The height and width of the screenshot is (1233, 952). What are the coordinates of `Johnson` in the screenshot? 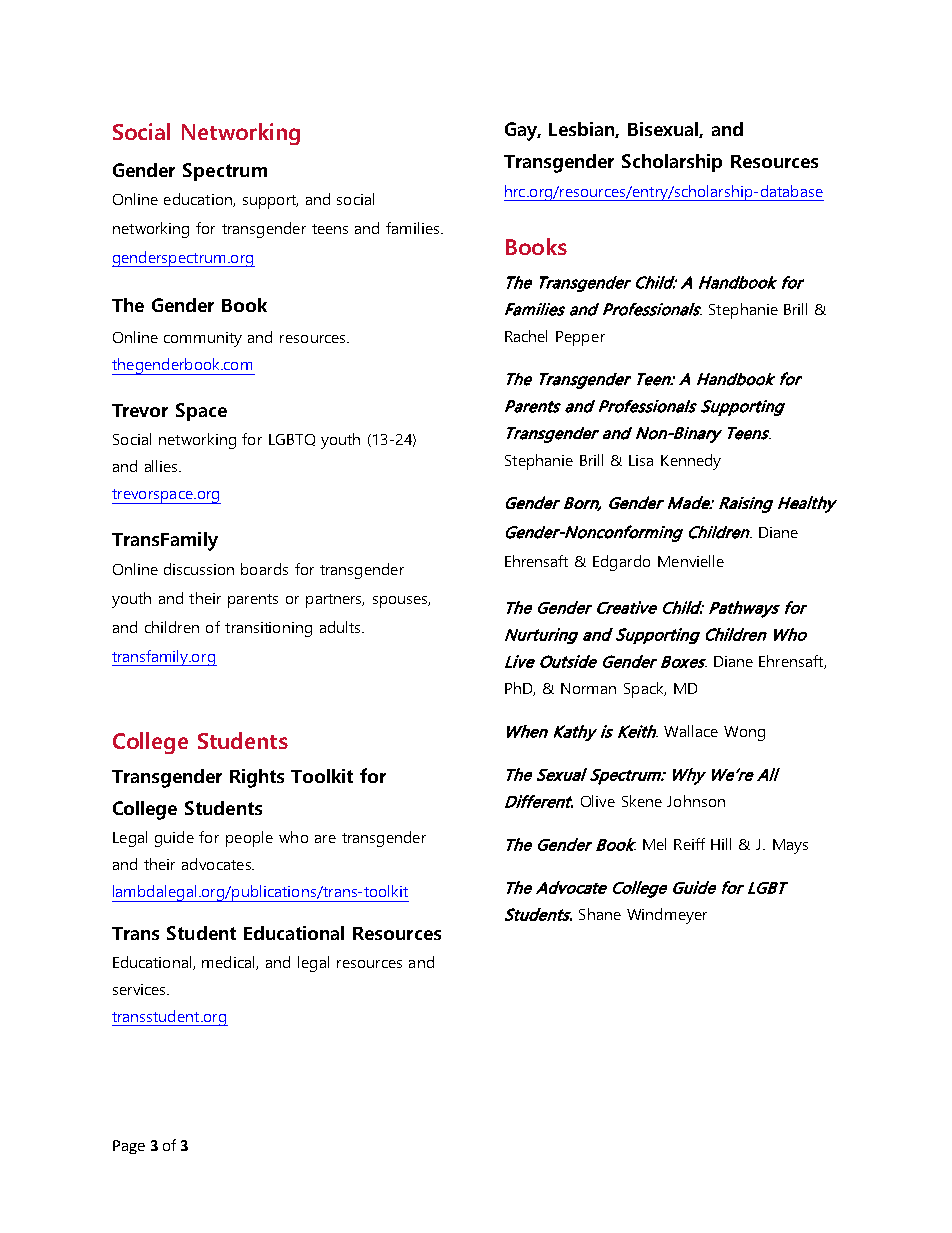 It's located at (696, 801).
